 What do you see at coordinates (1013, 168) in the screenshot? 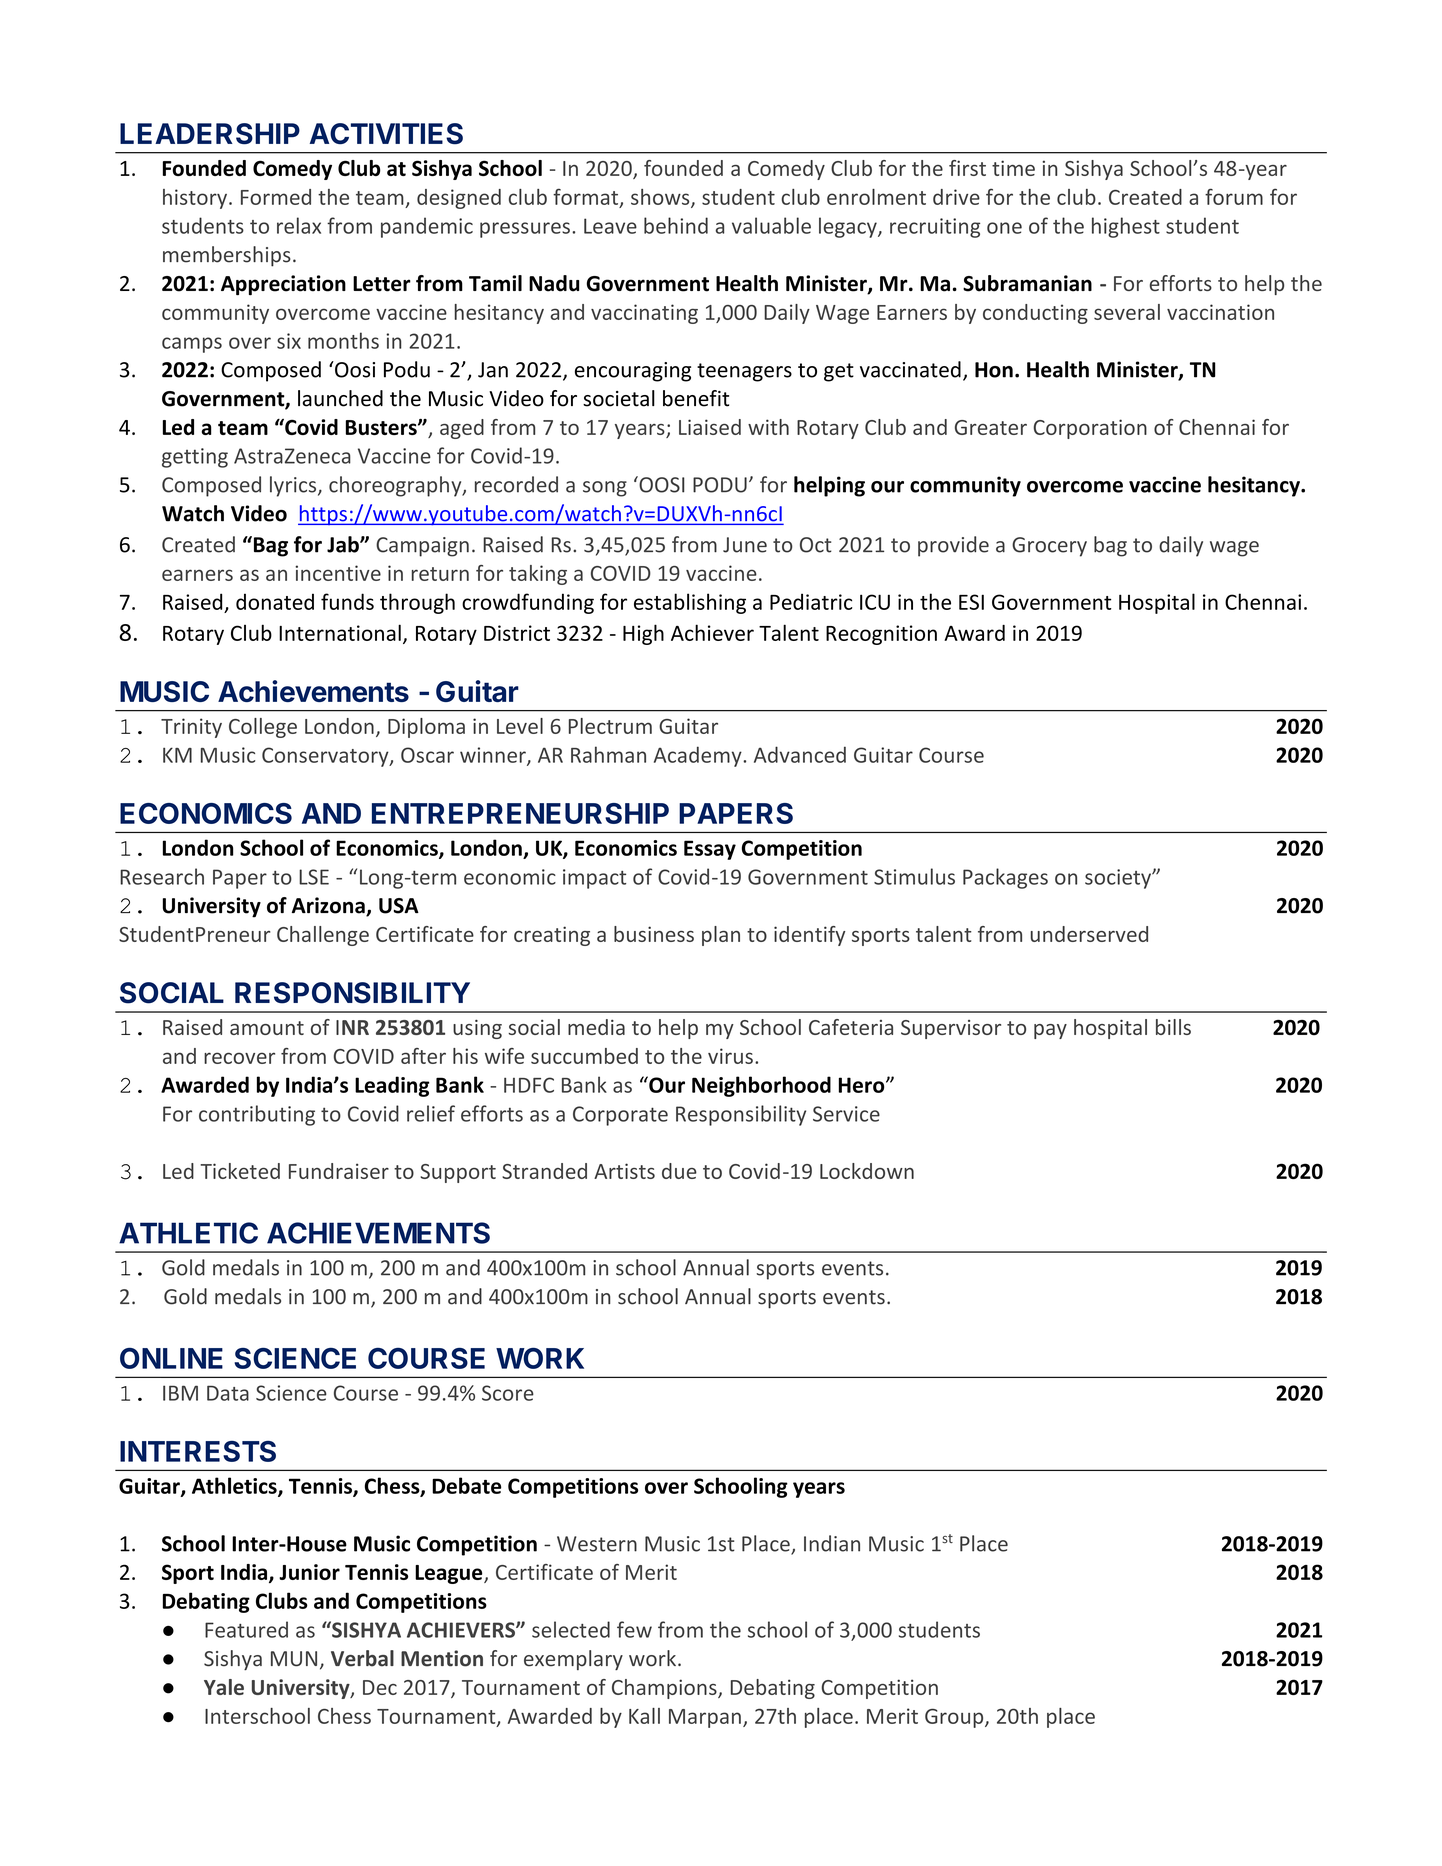
I see `time` at bounding box center [1013, 168].
